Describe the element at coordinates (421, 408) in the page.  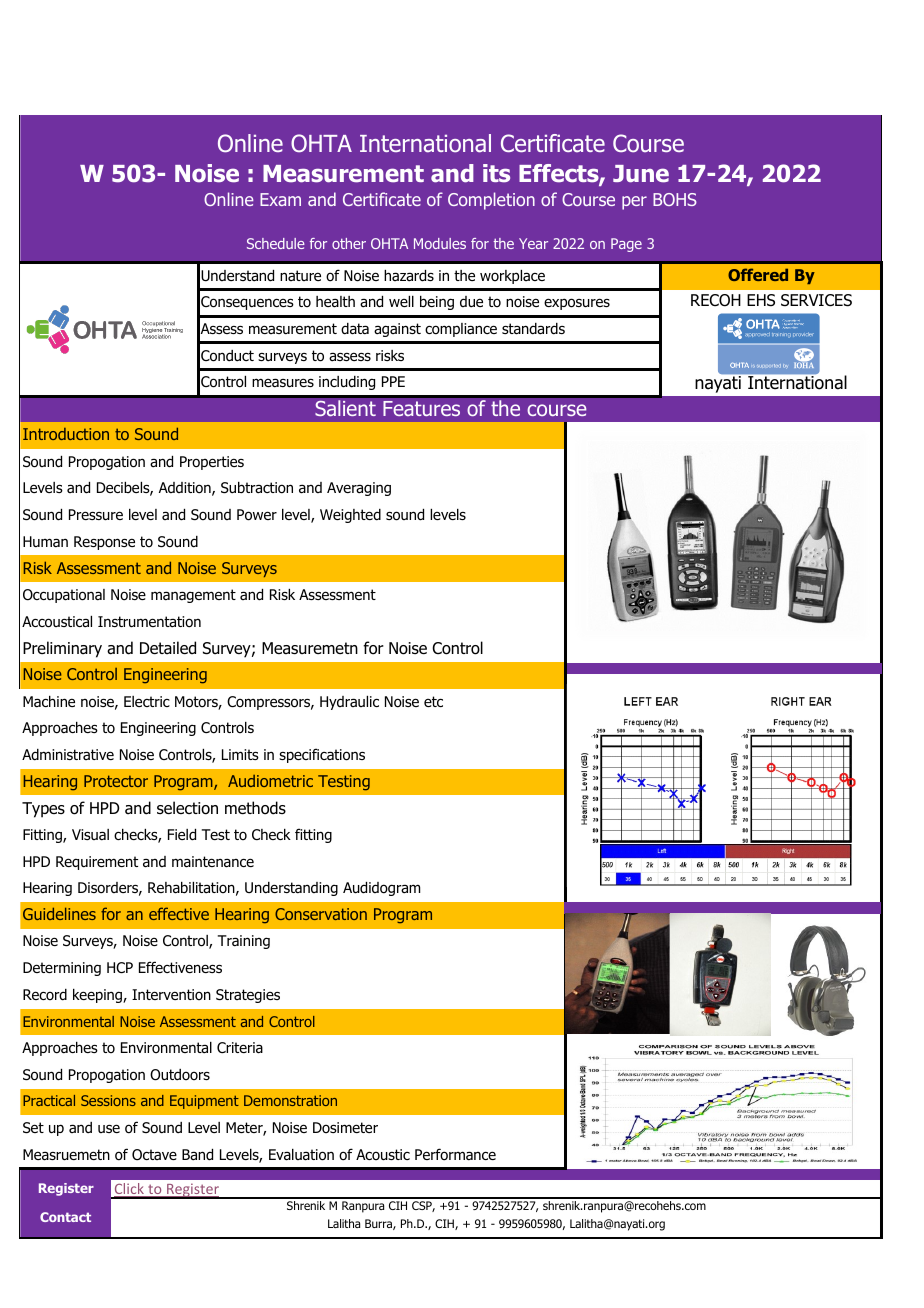
I see `Features` at that location.
